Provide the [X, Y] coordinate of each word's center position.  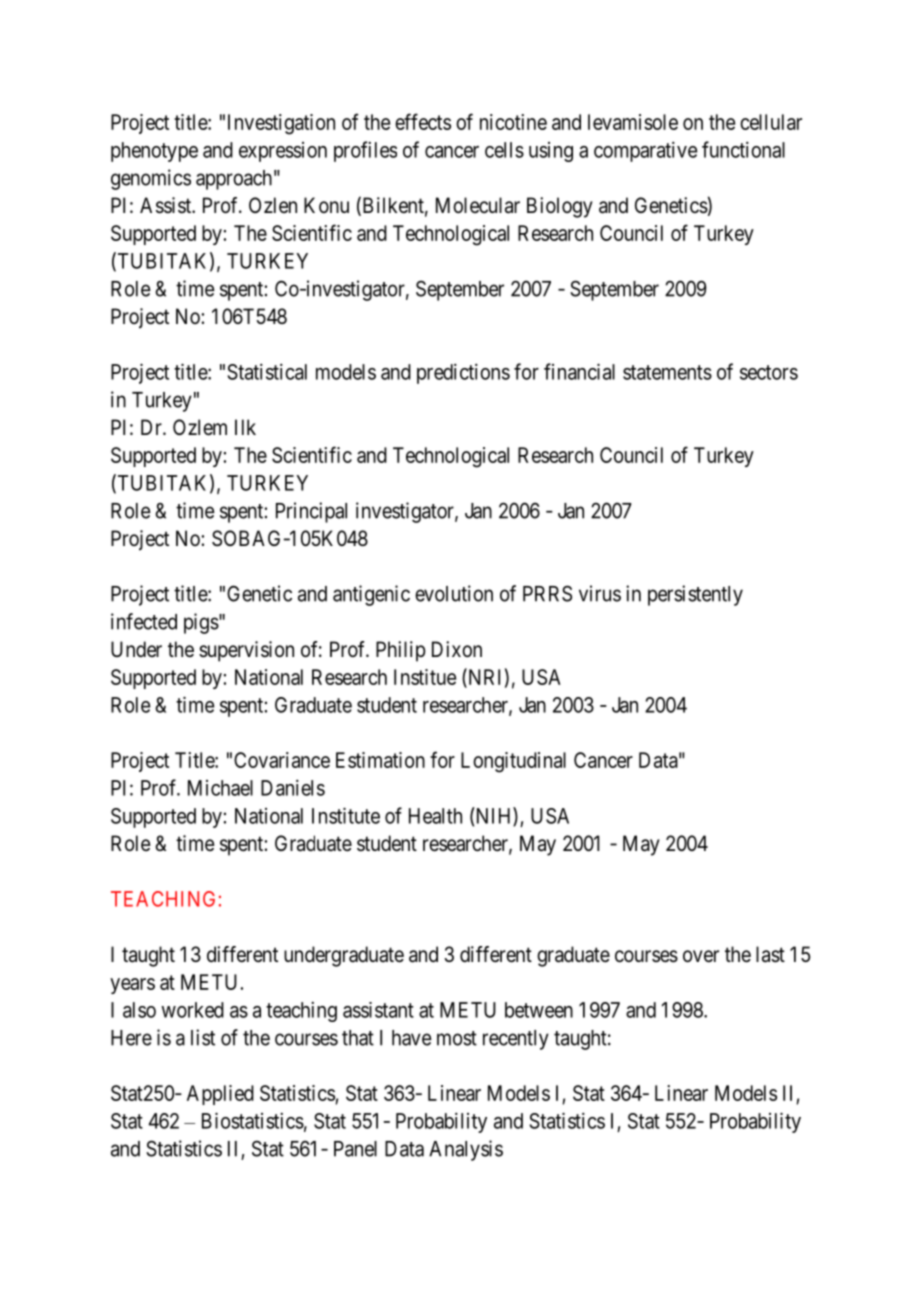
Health [435, 816]
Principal [311, 512]
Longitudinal [513, 762]
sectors [769, 372]
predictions [463, 373]
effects [423, 121]
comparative [646, 151]
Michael [220, 788]
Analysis [466, 1150]
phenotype [154, 152]
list [203, 1037]
